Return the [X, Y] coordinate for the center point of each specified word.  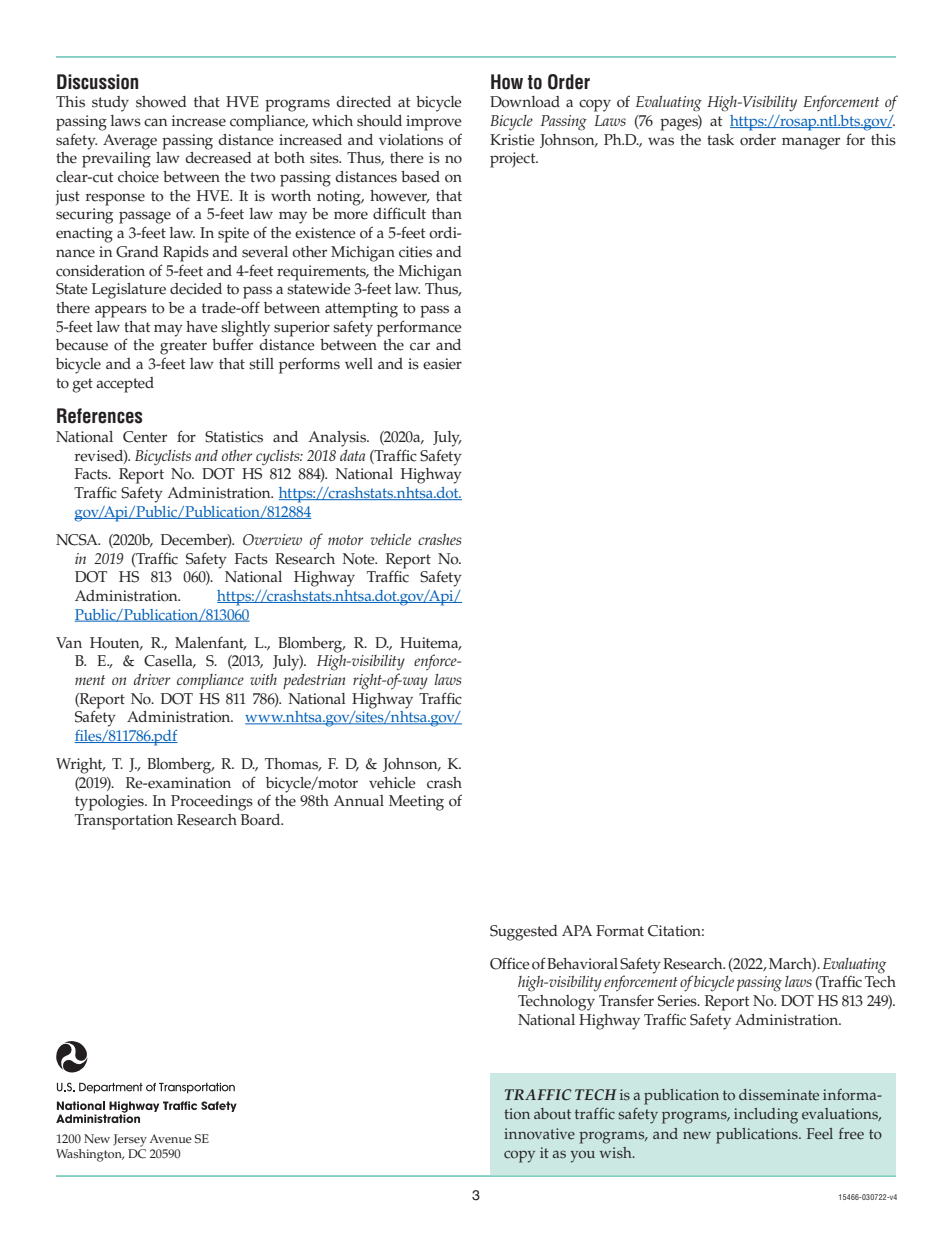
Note [359, 559]
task [720, 140]
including [766, 1116]
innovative [539, 1134]
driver [152, 679]
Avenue [170, 1139]
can [155, 122]
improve [434, 123]
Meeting [416, 803]
